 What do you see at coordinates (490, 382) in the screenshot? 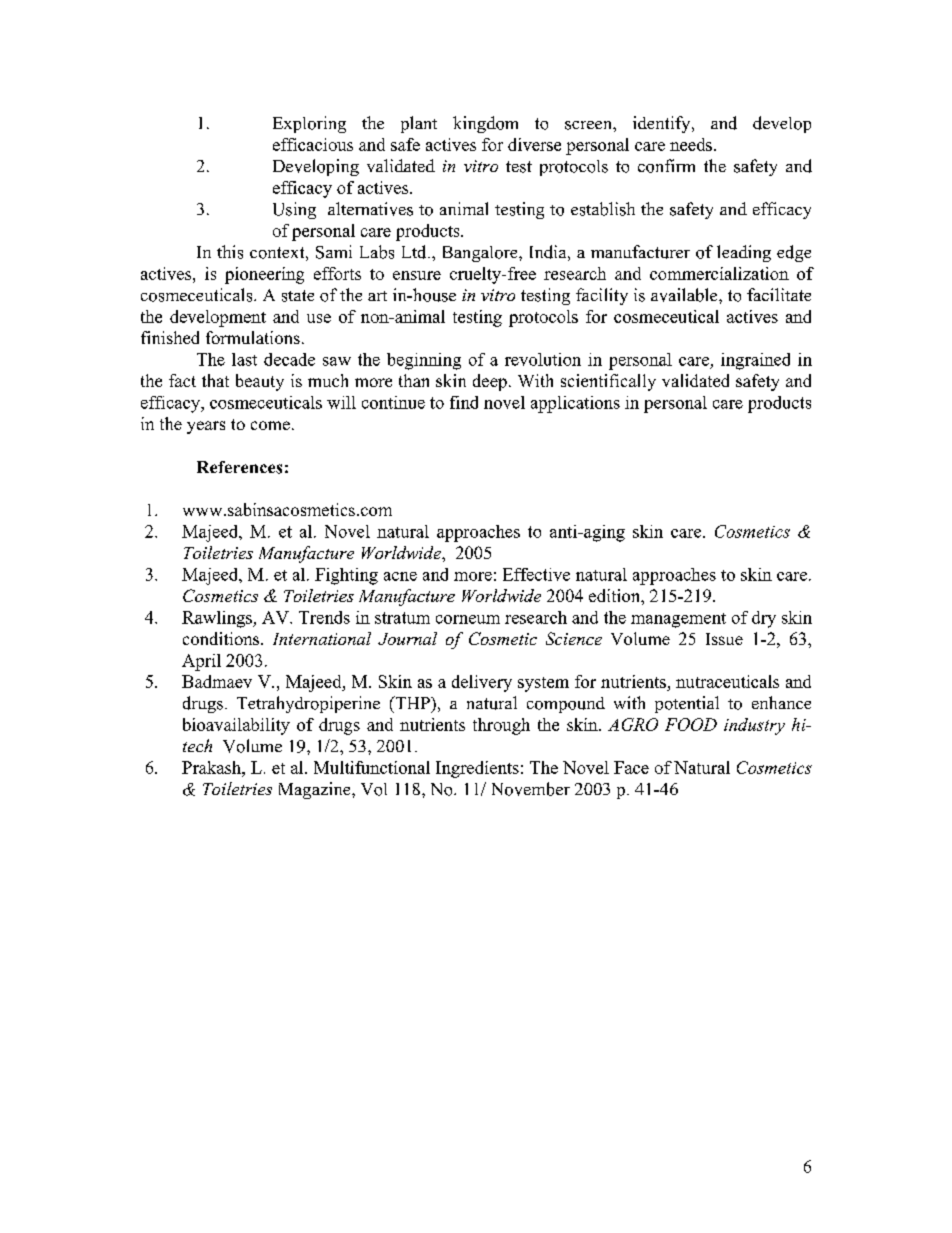
I see `deep` at bounding box center [490, 382].
